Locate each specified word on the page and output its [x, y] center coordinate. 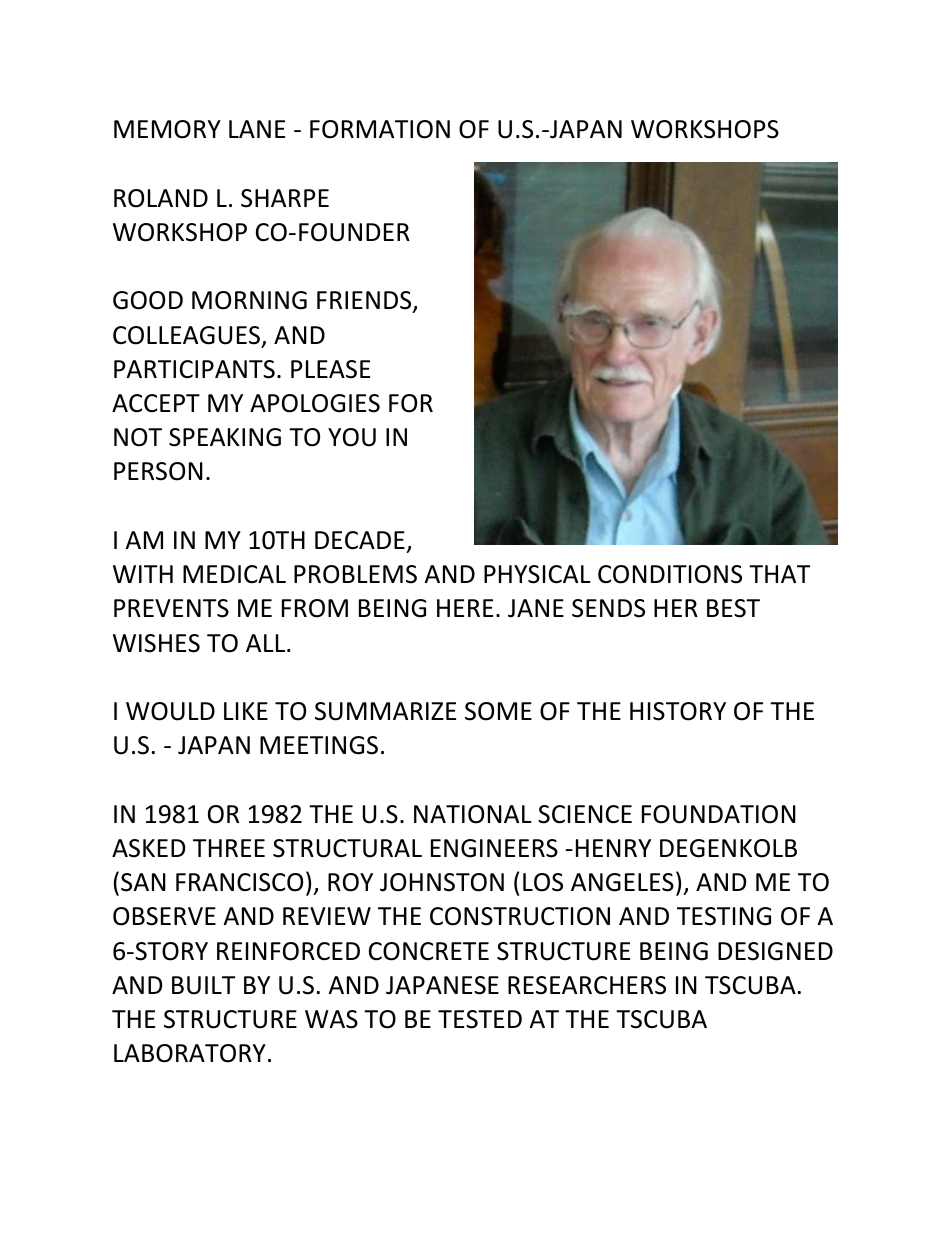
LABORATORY [190, 1053]
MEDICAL [234, 574]
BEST [733, 608]
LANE [257, 129]
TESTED [480, 1019]
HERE [465, 608]
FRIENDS [365, 302]
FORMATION [380, 129]
